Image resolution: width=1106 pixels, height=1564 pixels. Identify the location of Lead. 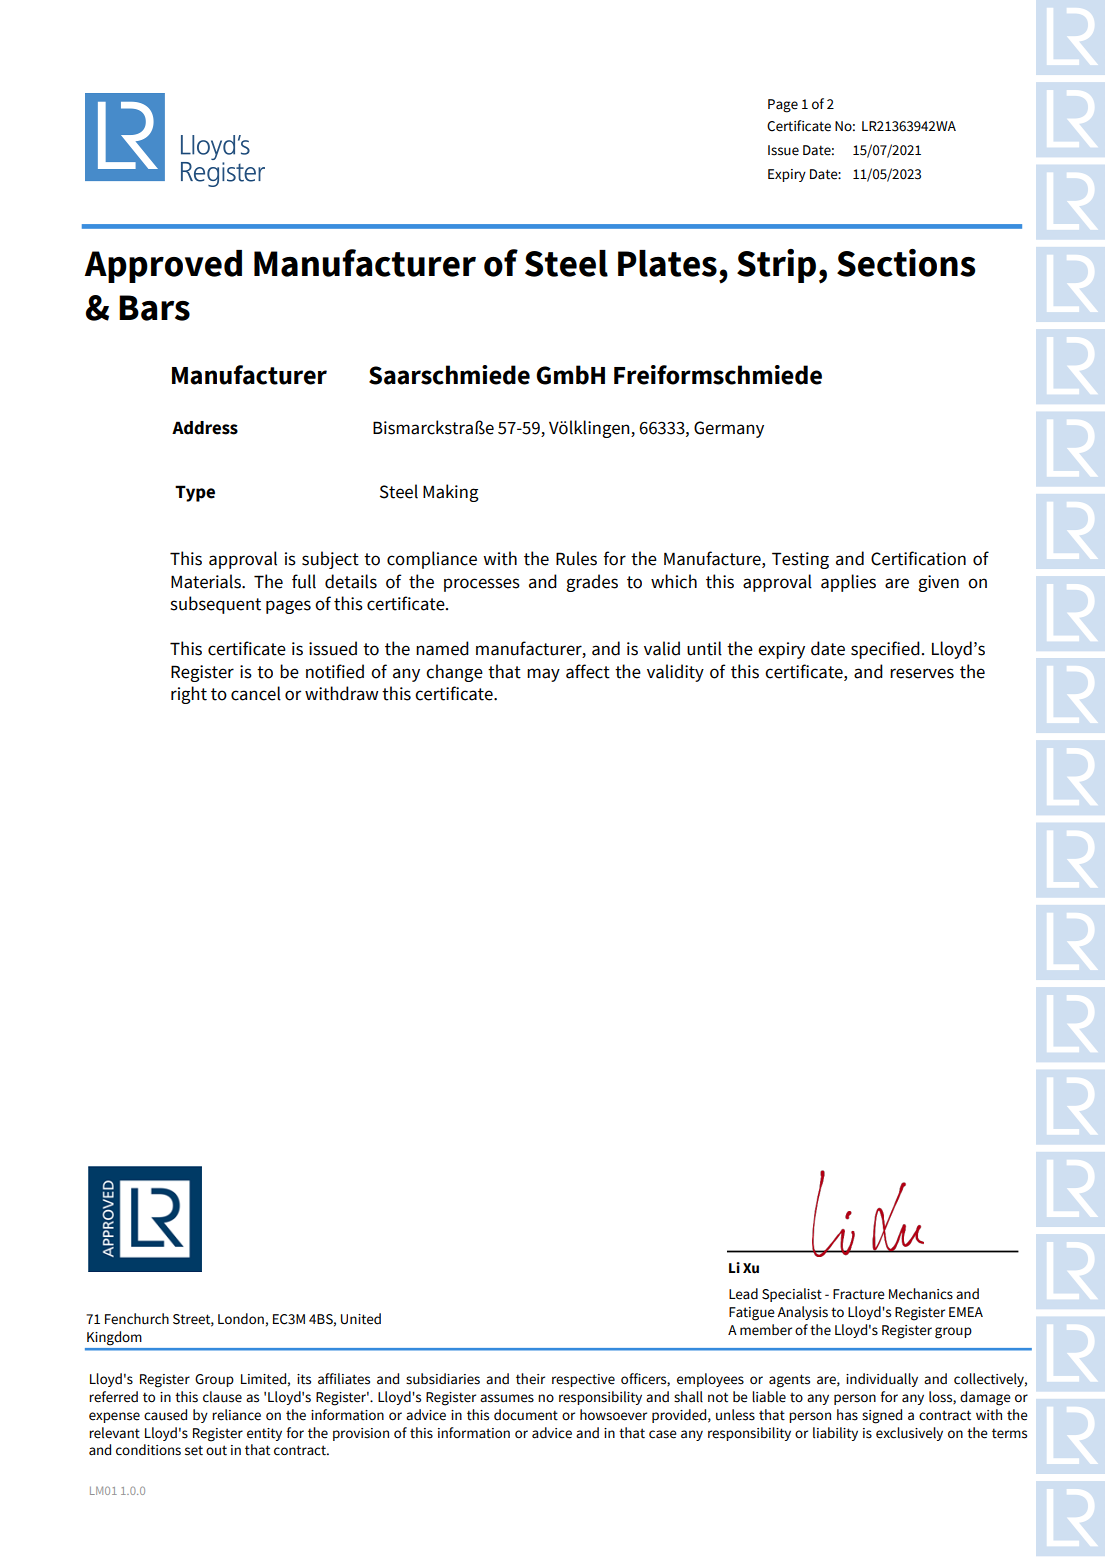
(743, 1294).
